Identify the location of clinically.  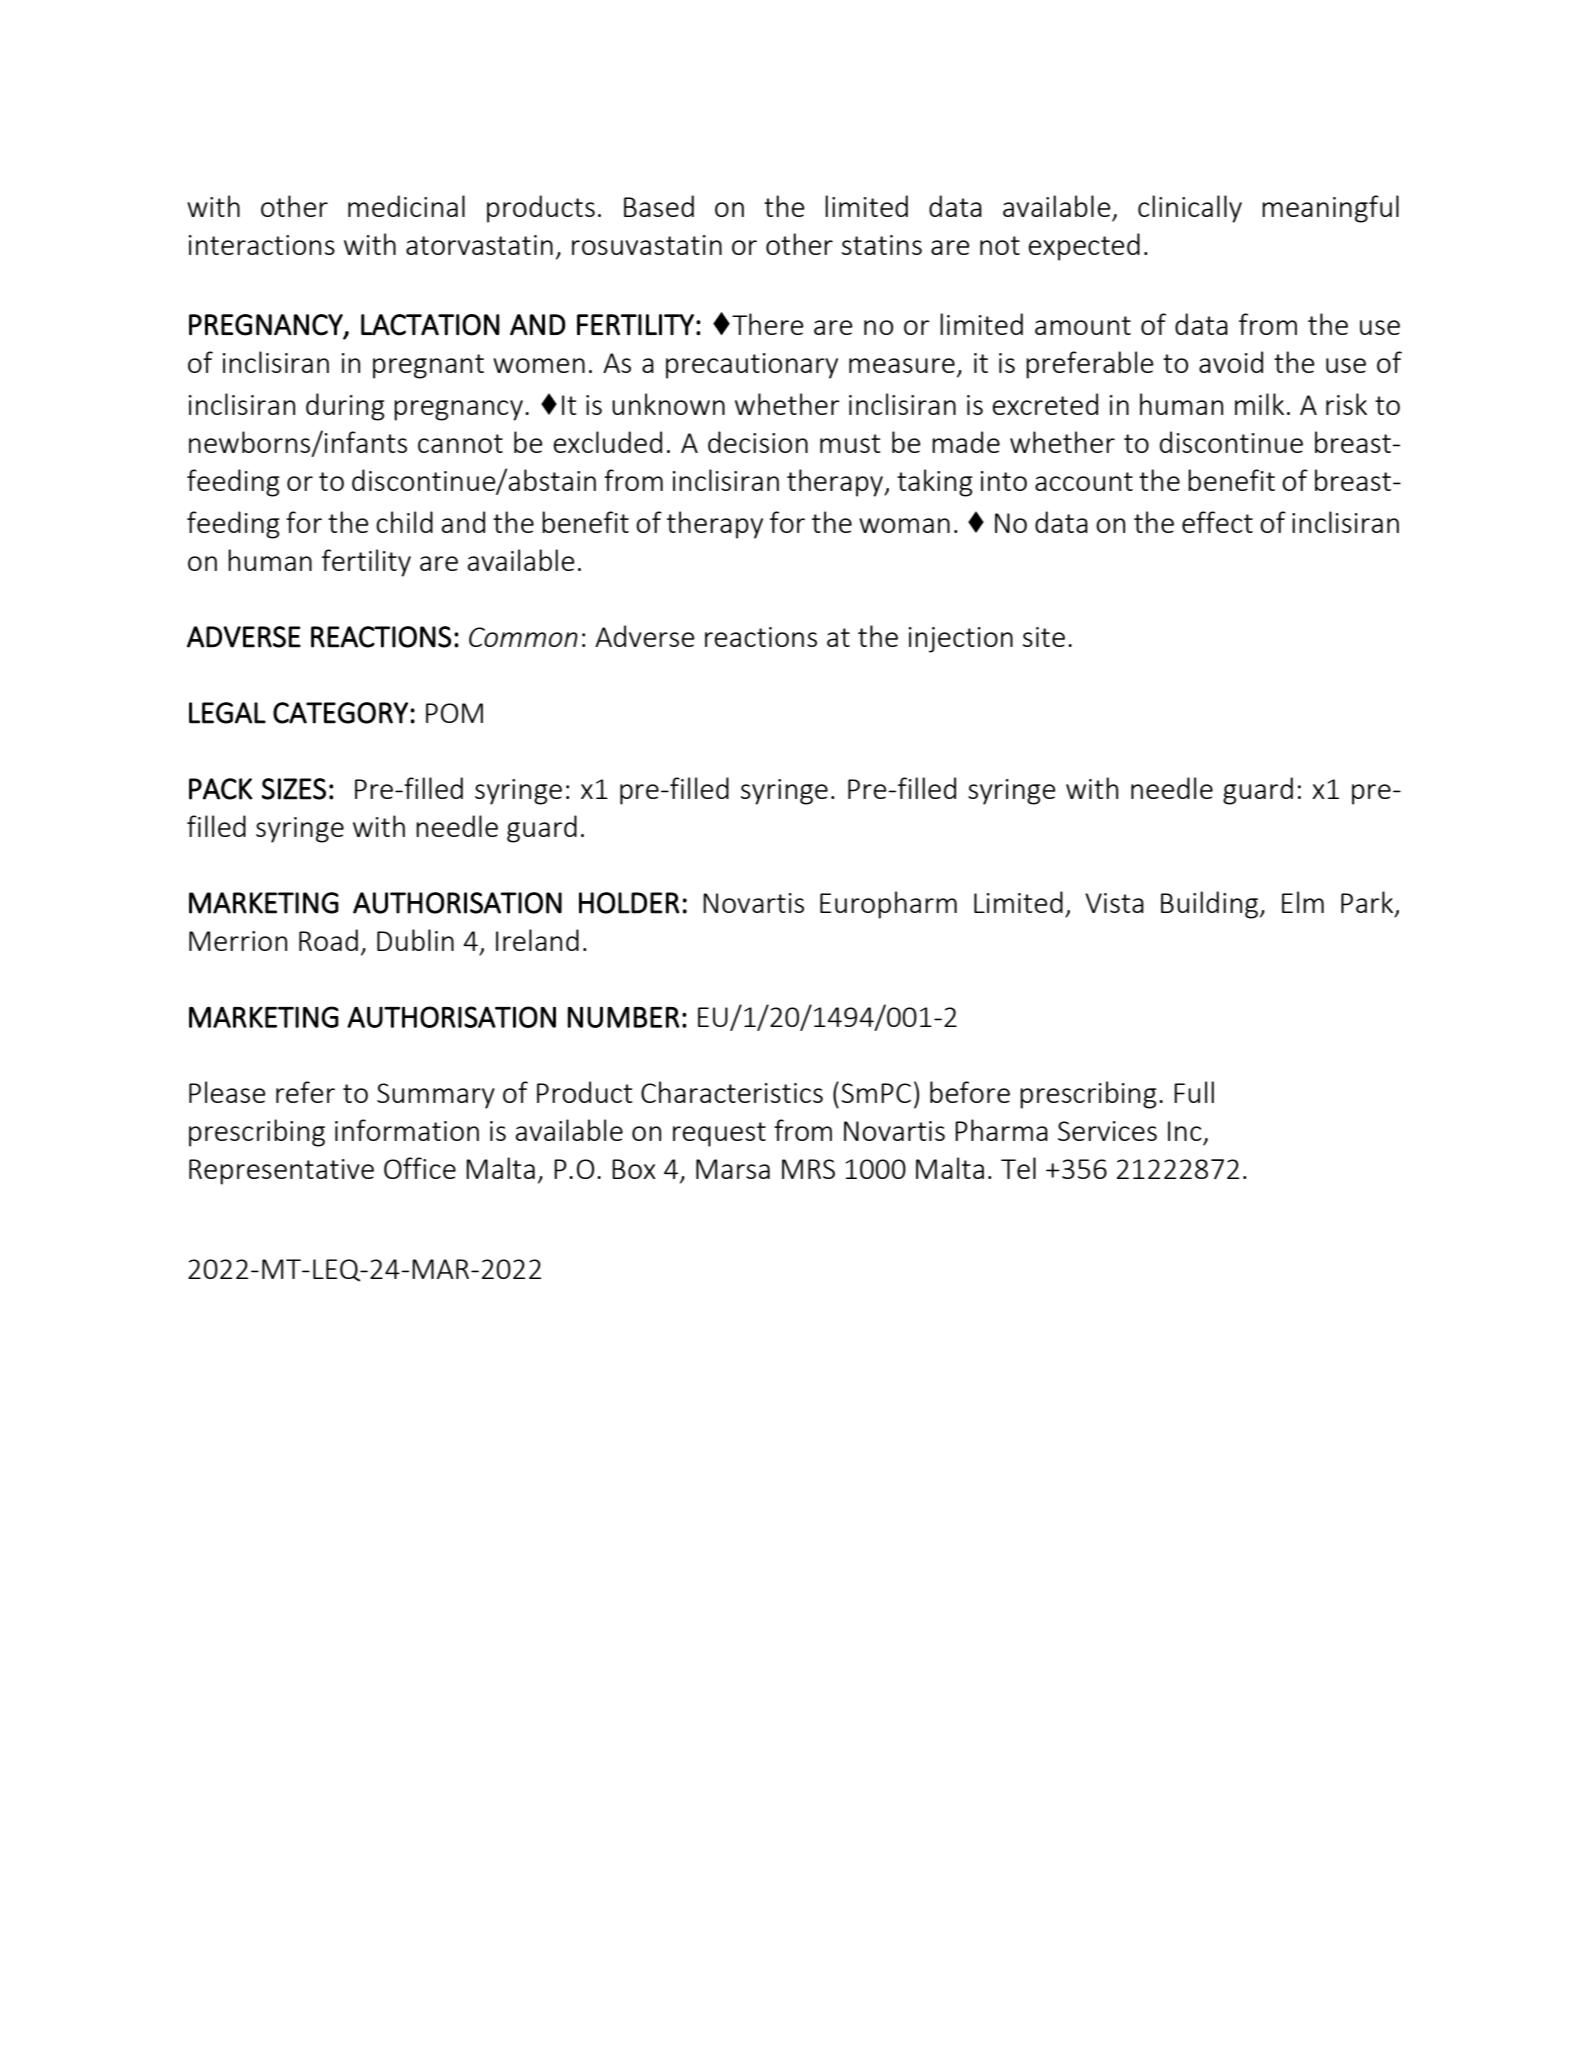
(1190, 209).
